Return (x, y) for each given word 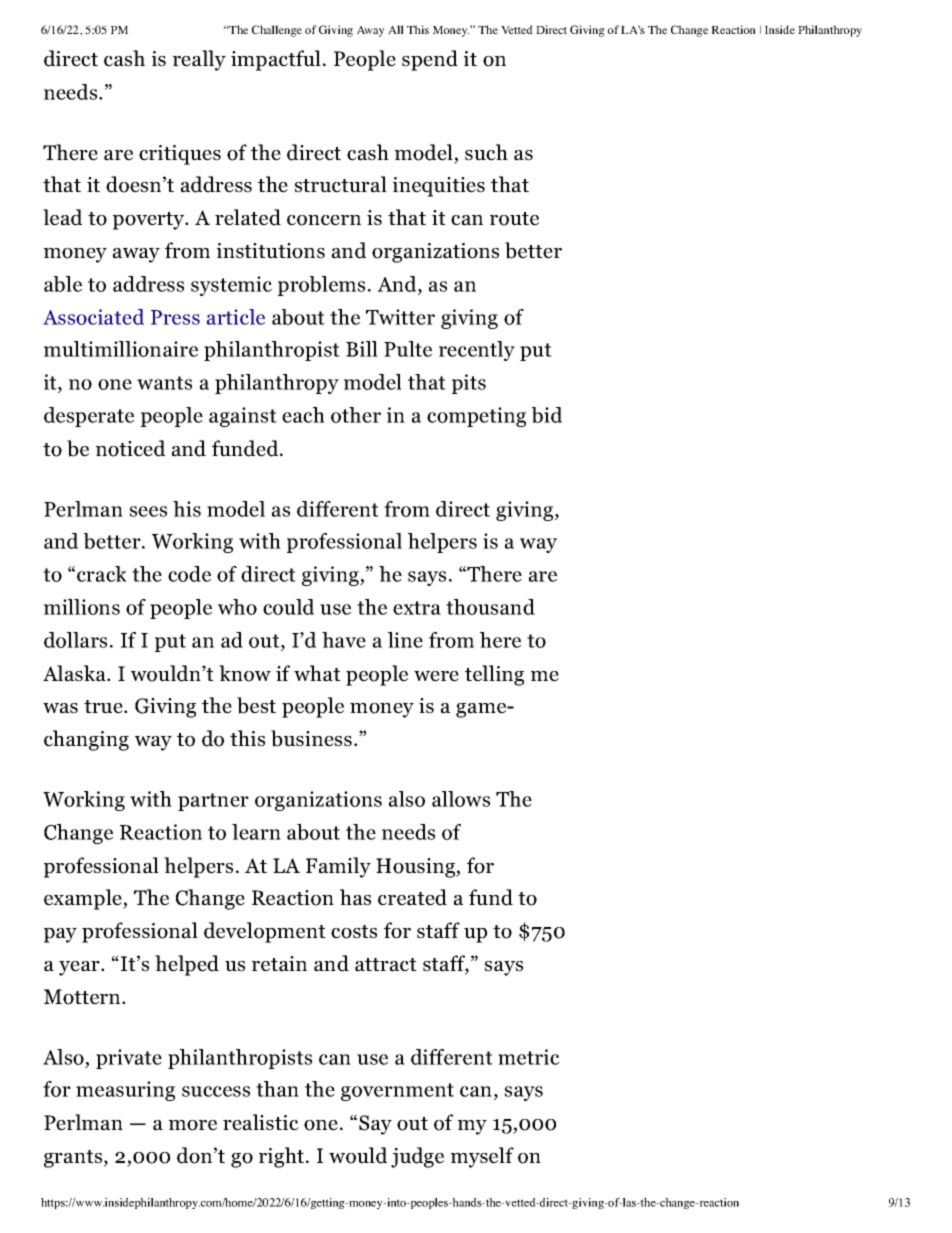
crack (102, 574)
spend (430, 60)
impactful (276, 60)
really (199, 60)
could (288, 607)
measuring (125, 1091)
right (283, 1157)
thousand (490, 607)
